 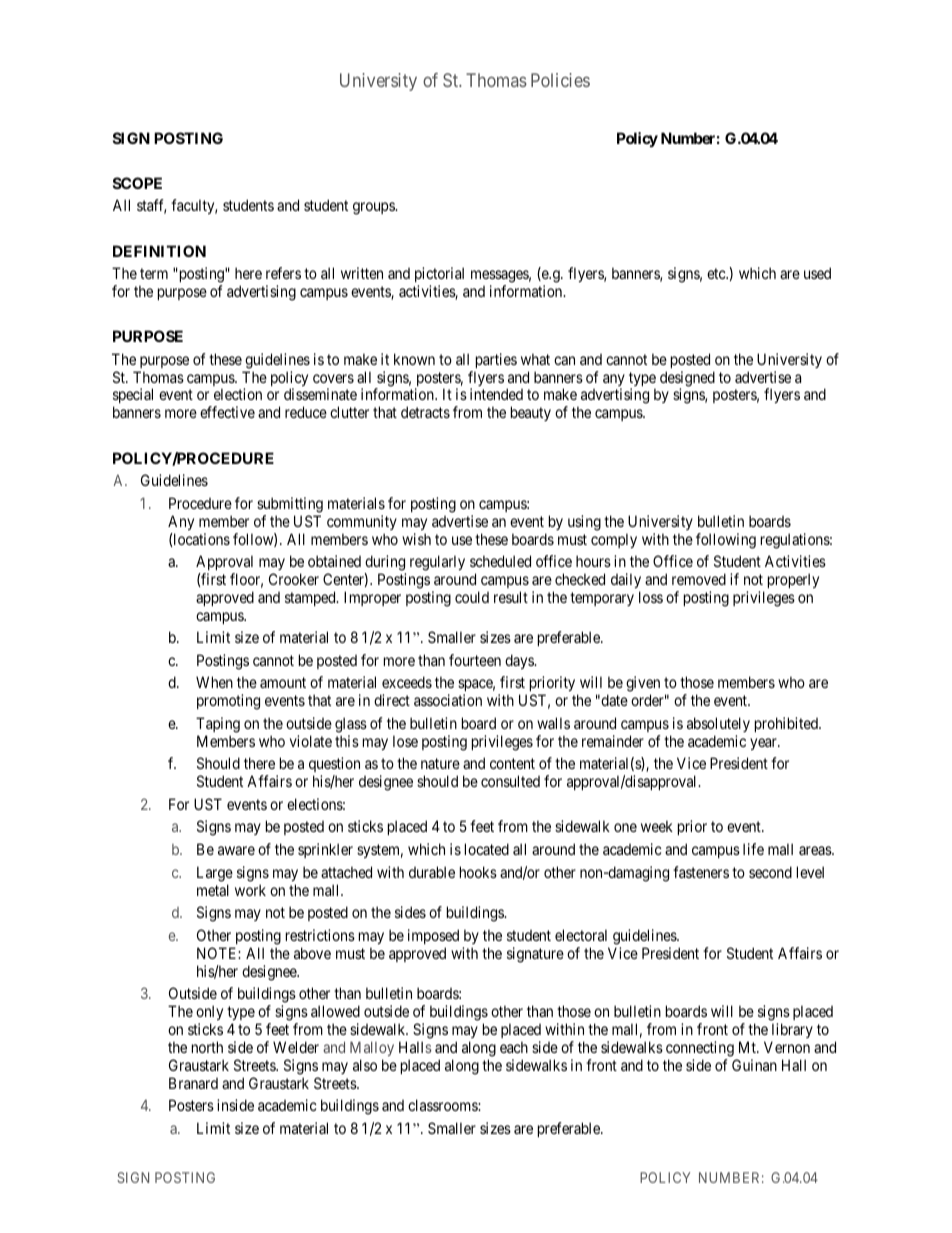 What do you see at coordinates (218, 725) in the screenshot?
I see `Taping` at bounding box center [218, 725].
